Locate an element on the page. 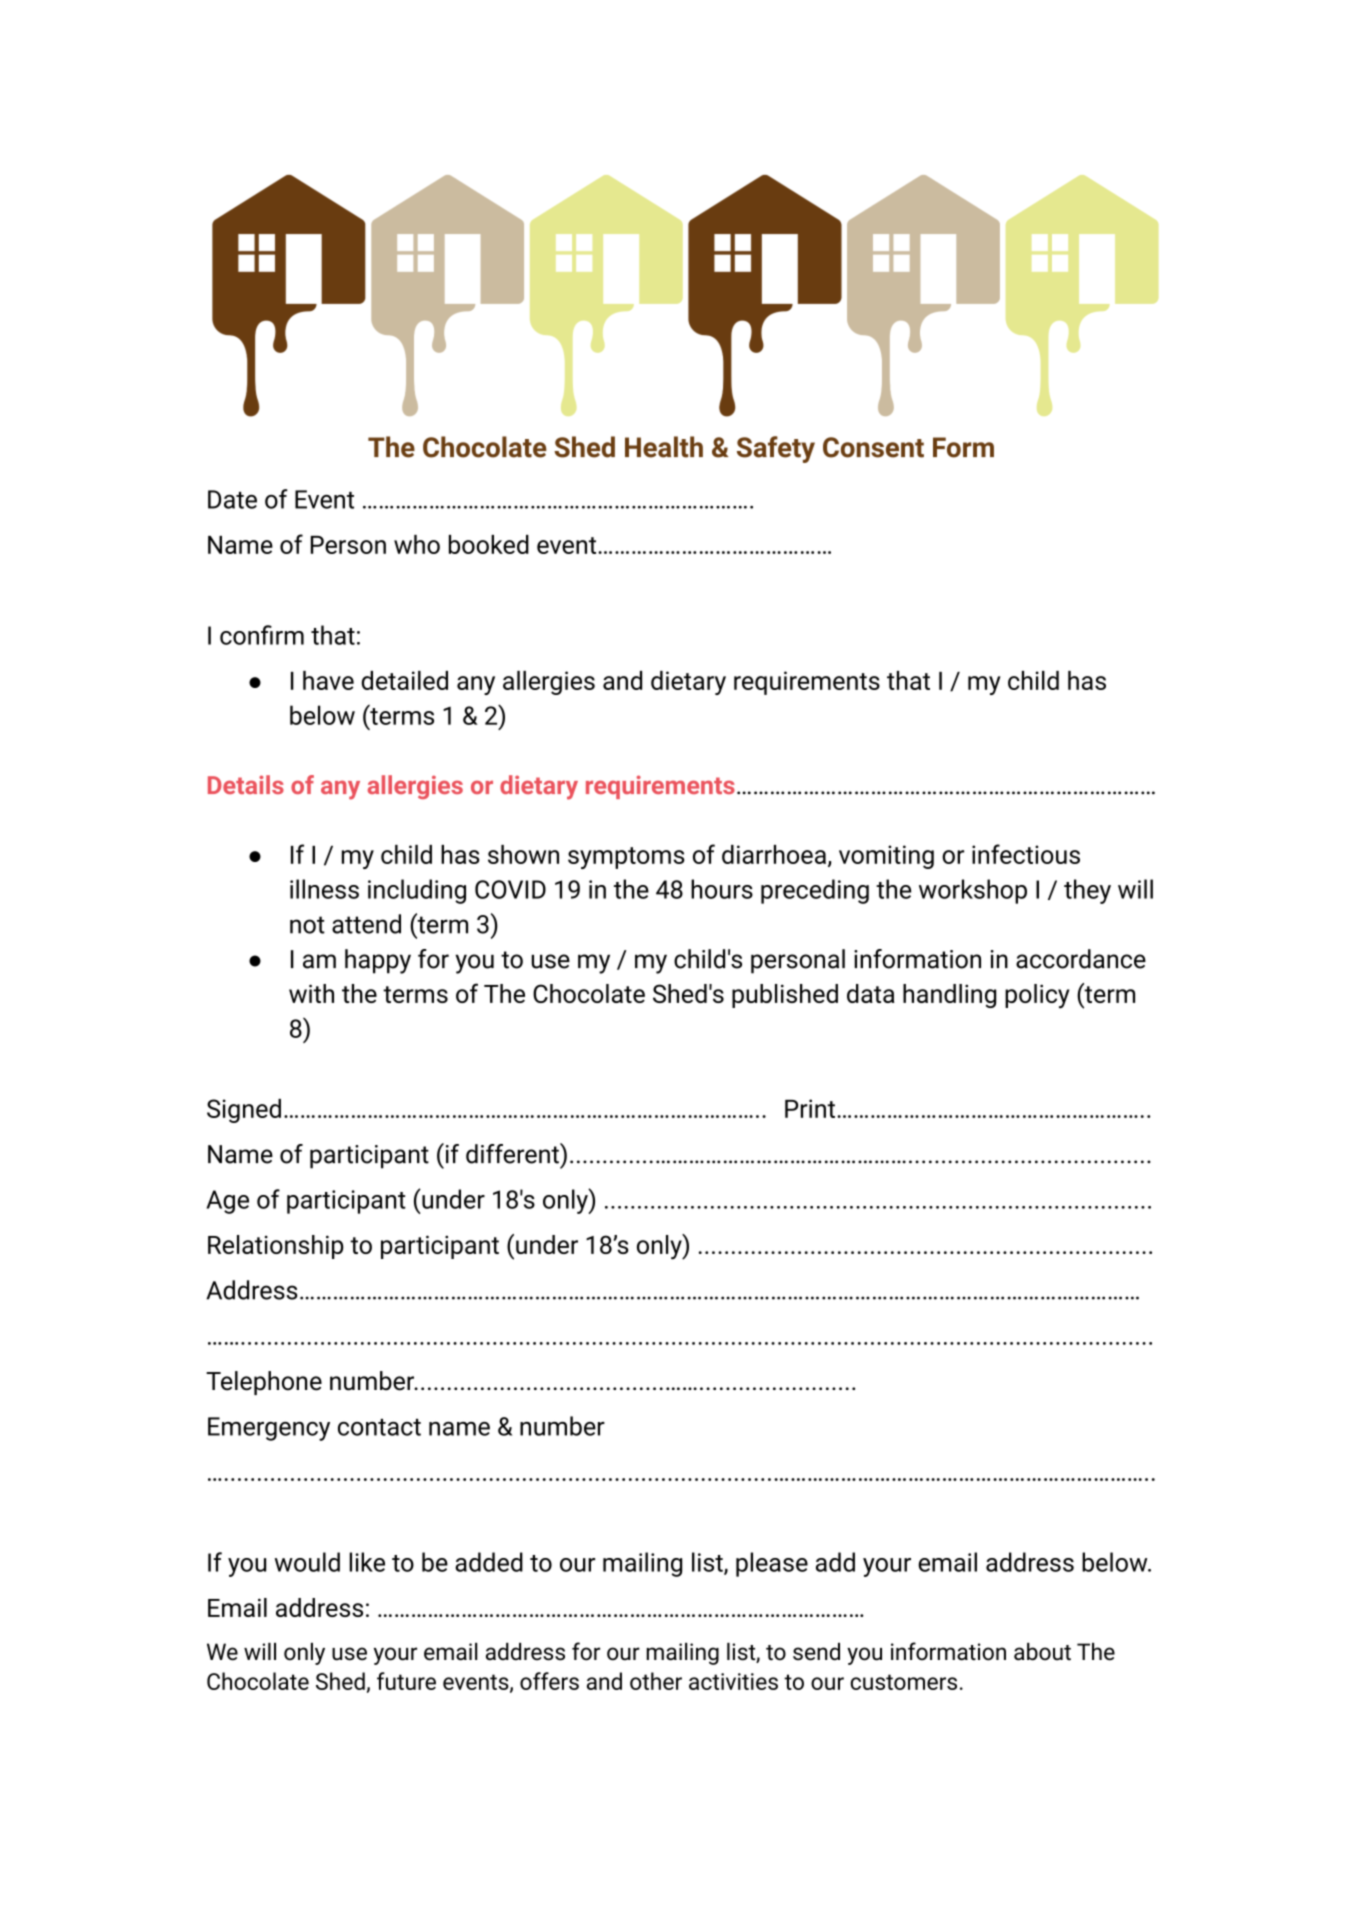  Relationship is located at coordinates (276, 1247).
